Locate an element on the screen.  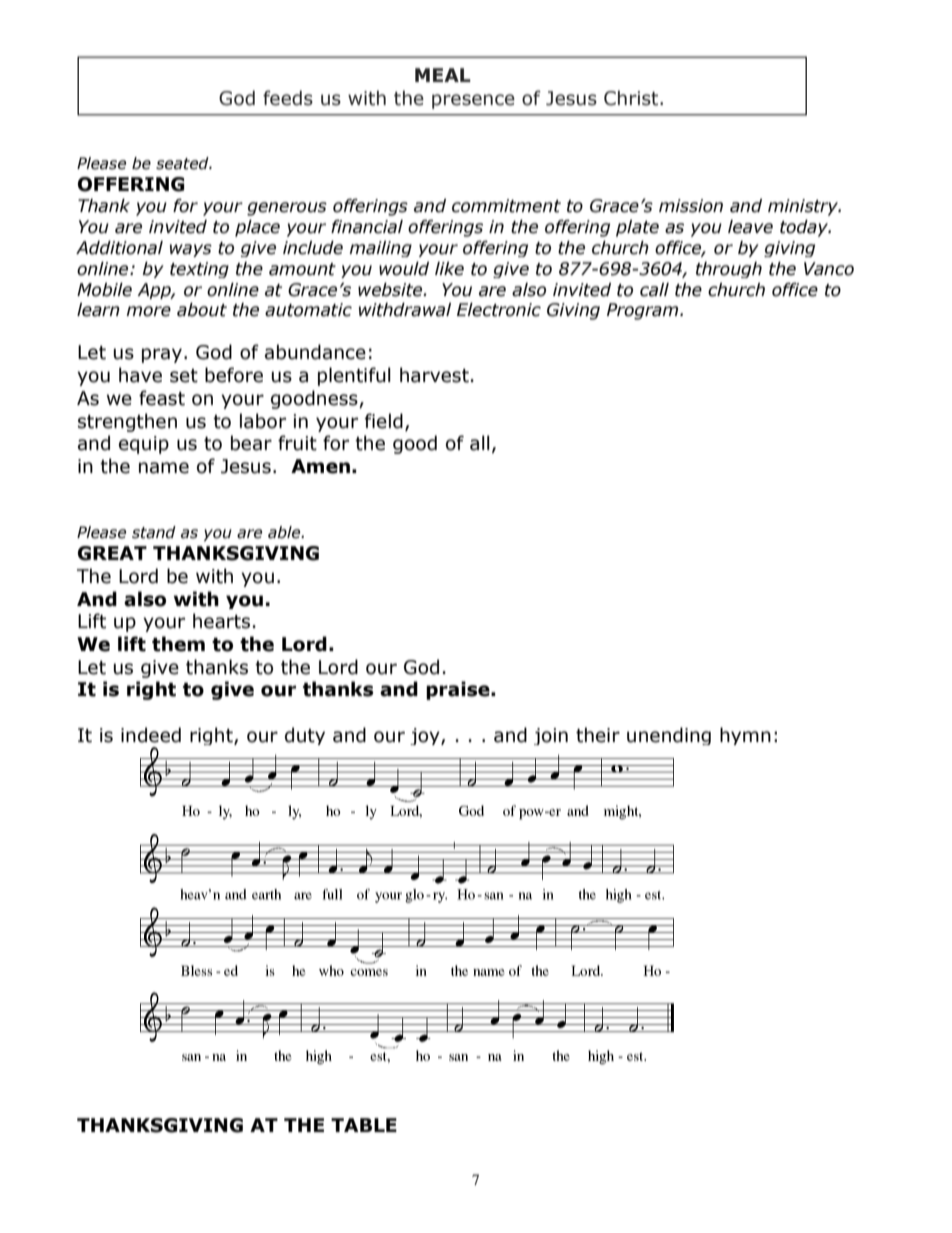
field is located at coordinates (384, 421).
